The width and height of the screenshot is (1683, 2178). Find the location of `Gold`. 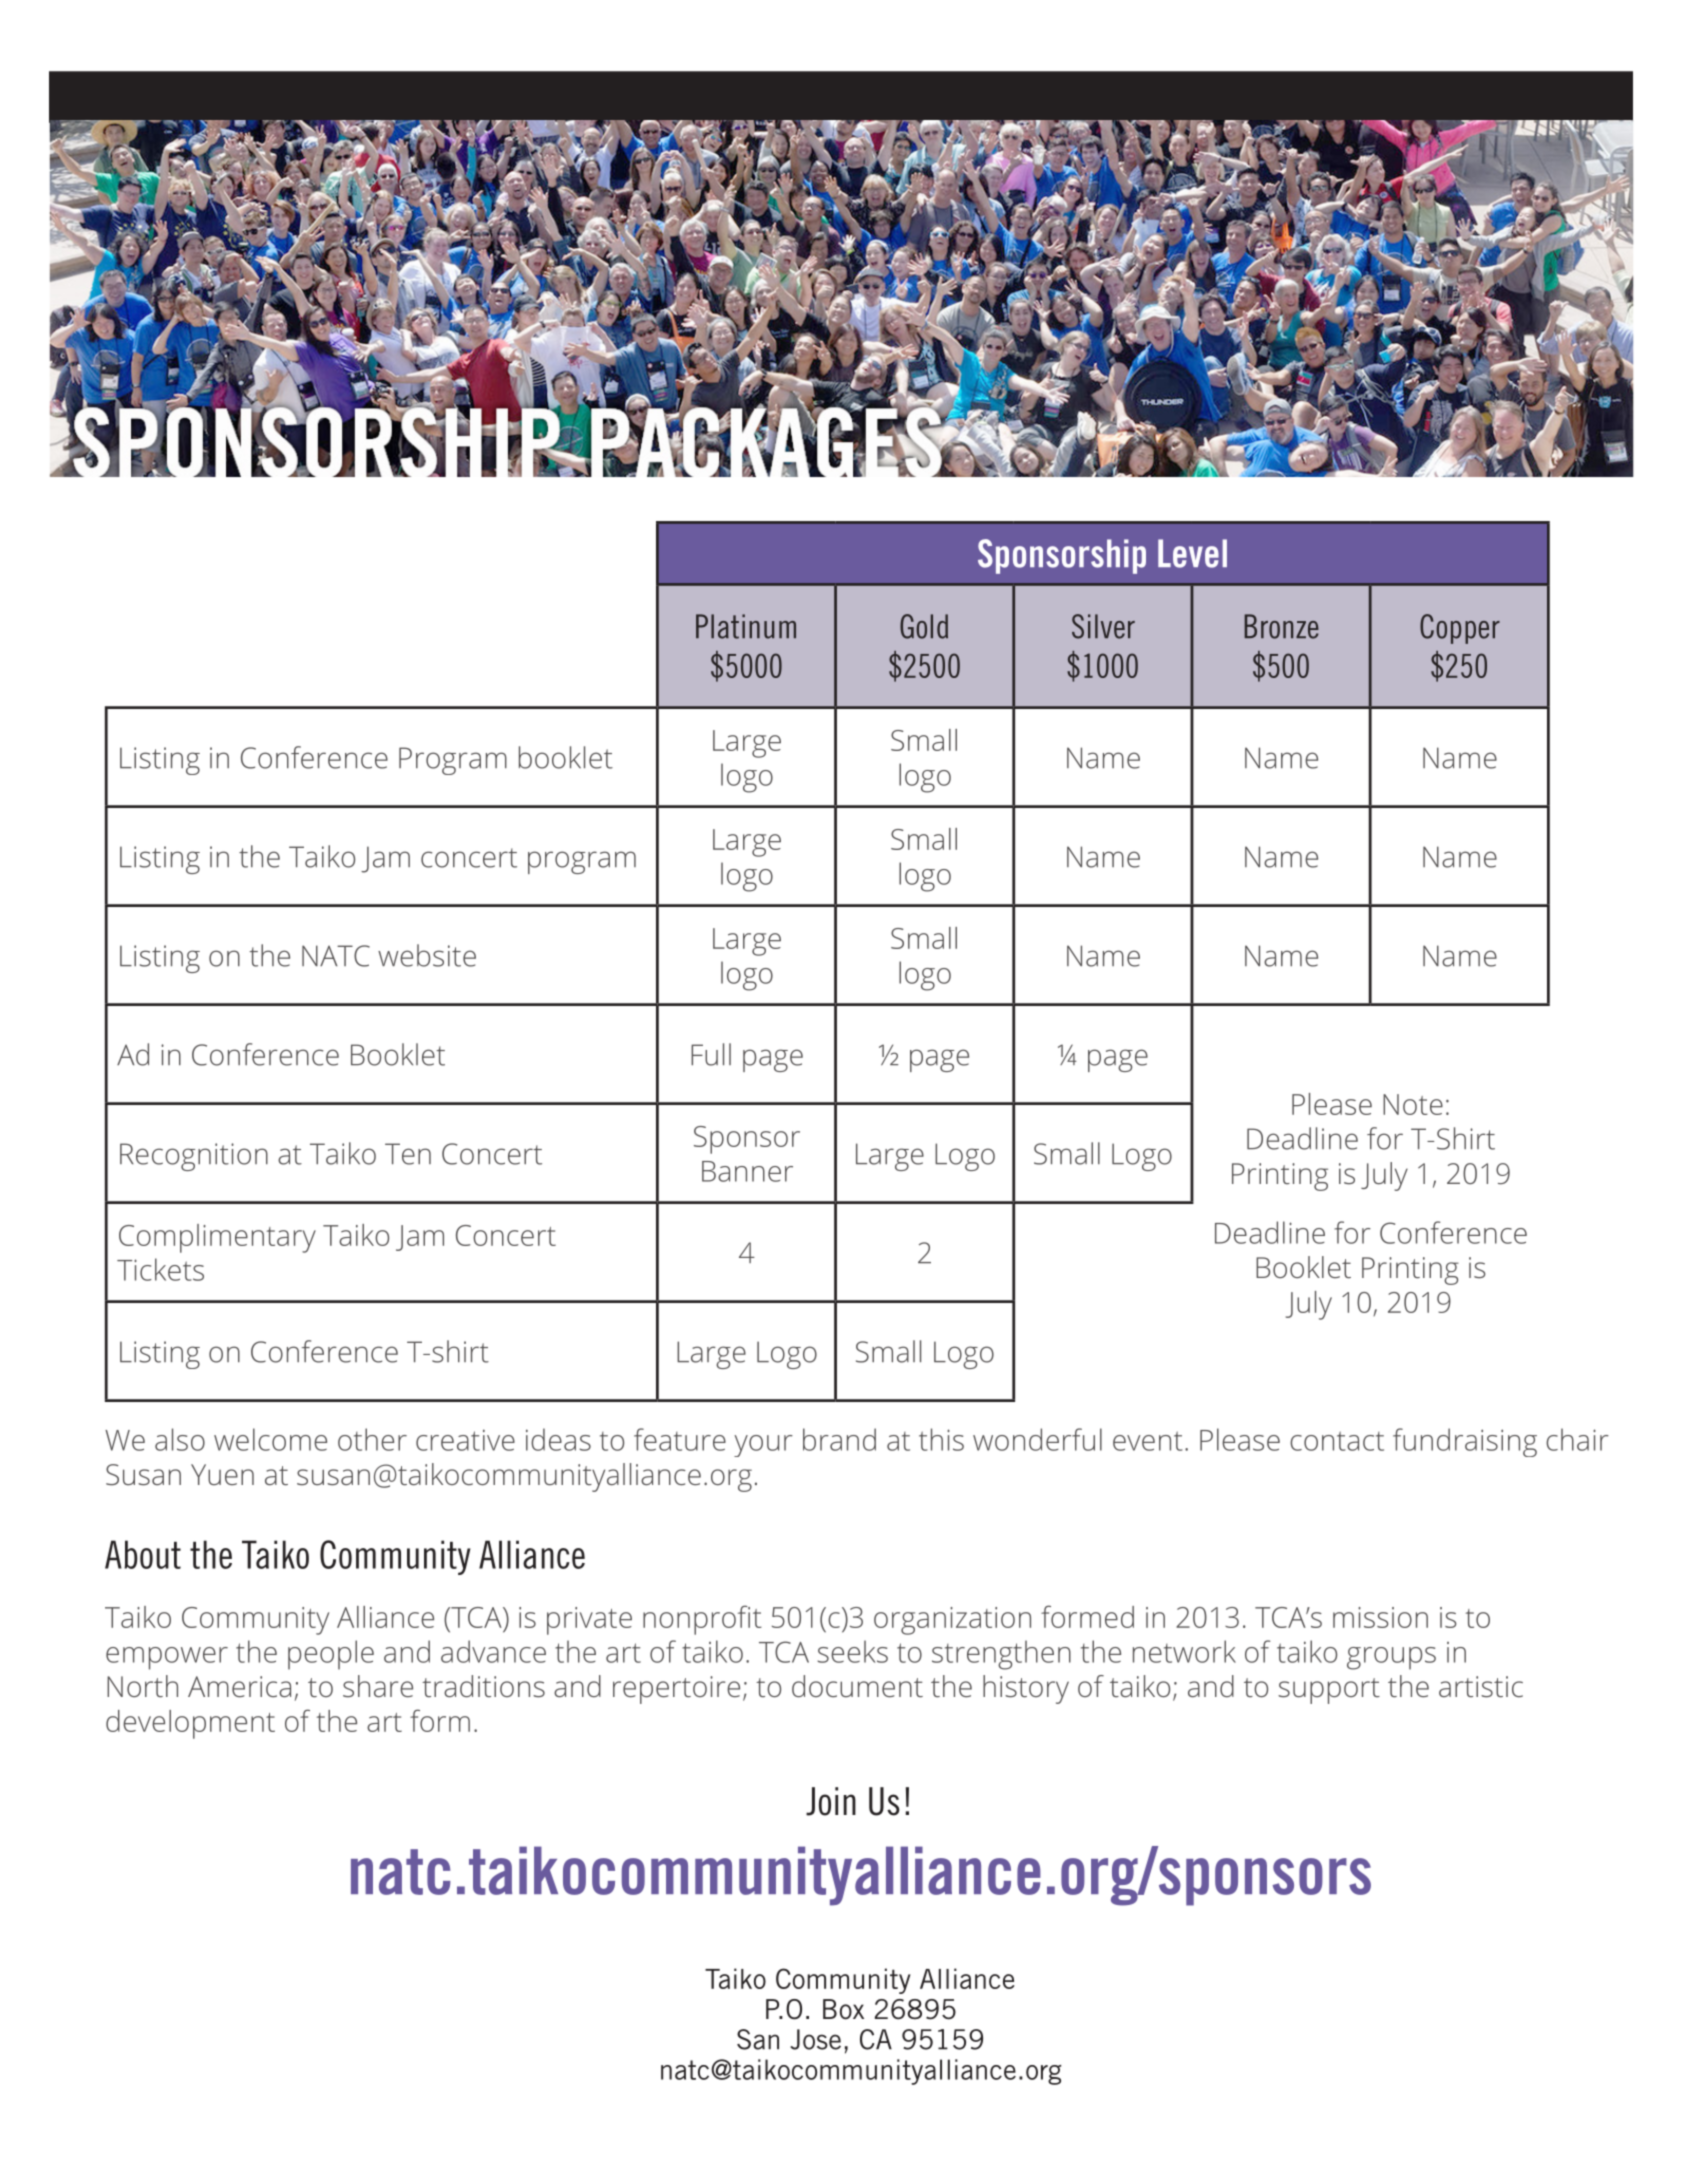

Gold is located at coordinates (924, 626).
